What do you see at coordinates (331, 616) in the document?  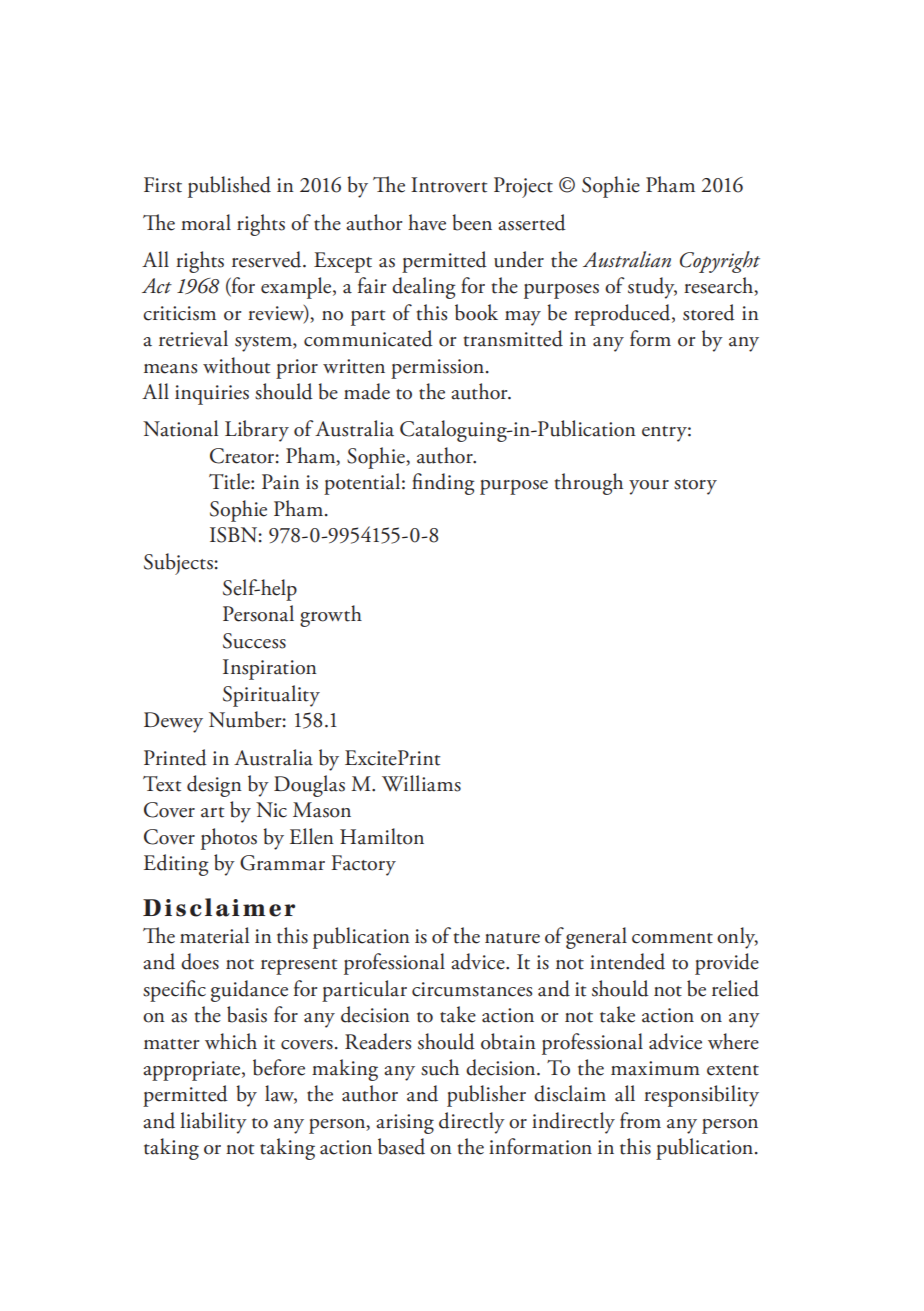 I see `growth` at bounding box center [331, 616].
